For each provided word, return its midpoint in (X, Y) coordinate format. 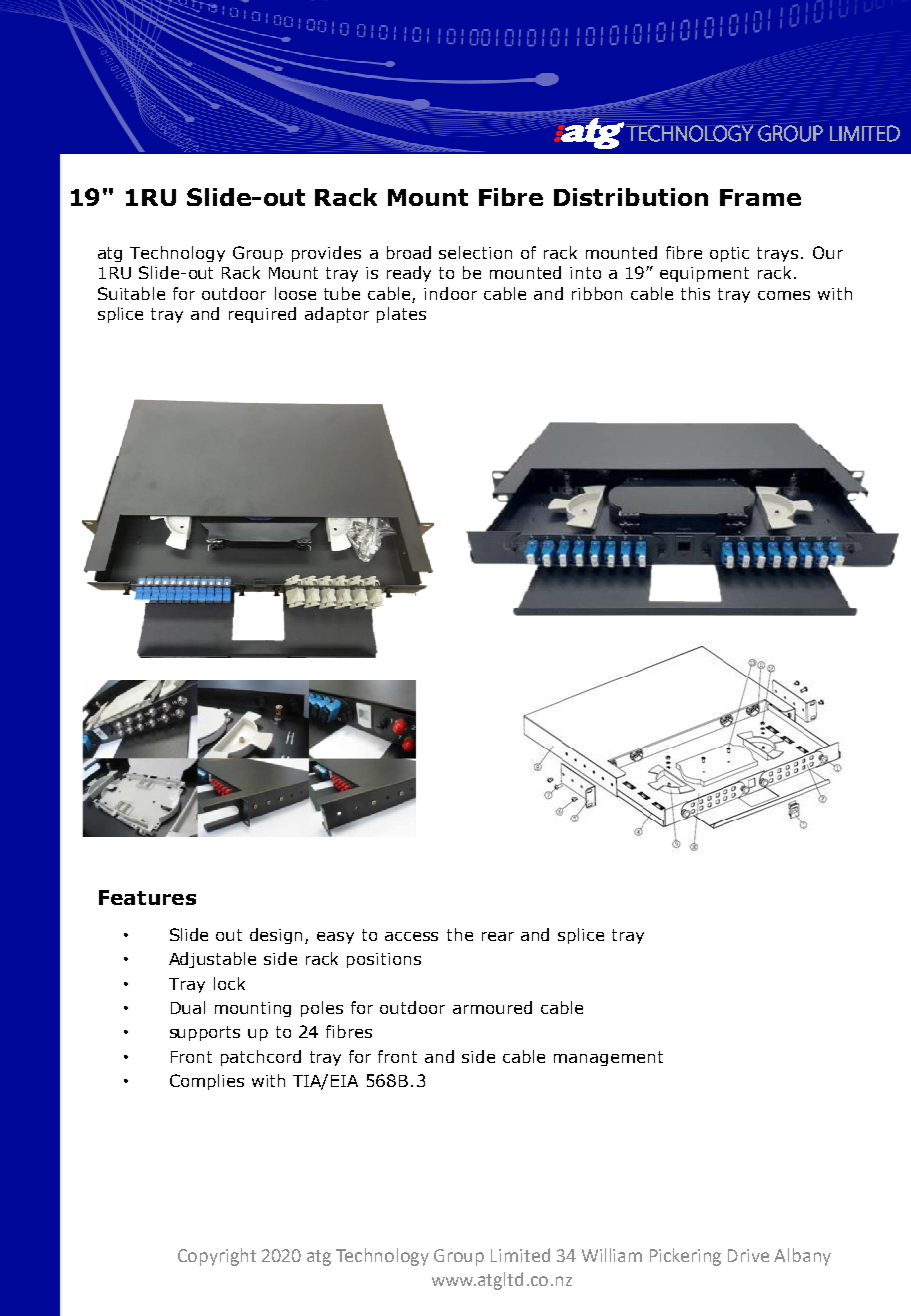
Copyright (217, 1257)
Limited (520, 1255)
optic (729, 254)
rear (498, 936)
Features (147, 897)
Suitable (131, 293)
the (460, 934)
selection (475, 252)
